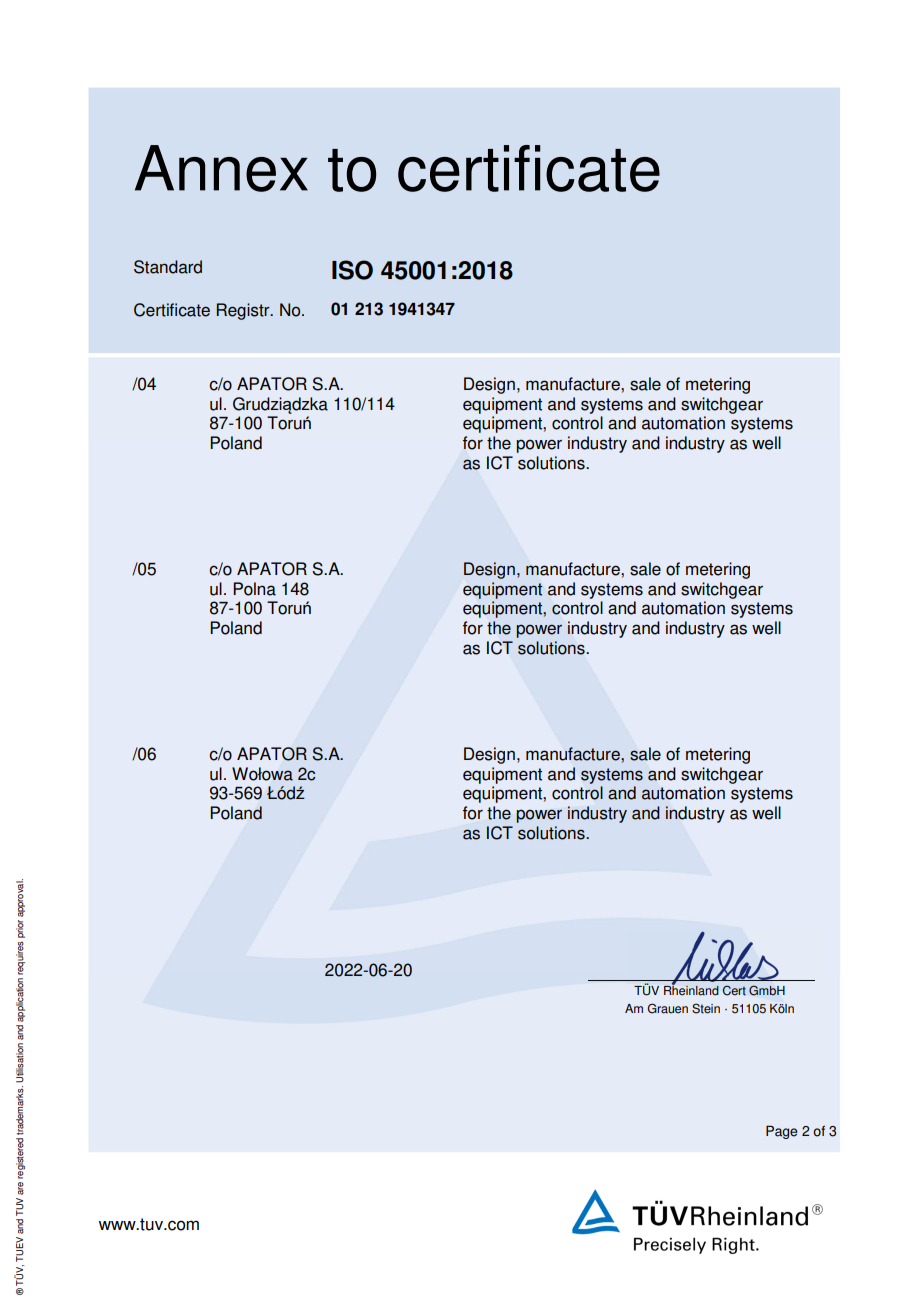 The image size is (924, 1308). Describe the element at coordinates (168, 267) in the screenshot. I see `Standard` at that location.
